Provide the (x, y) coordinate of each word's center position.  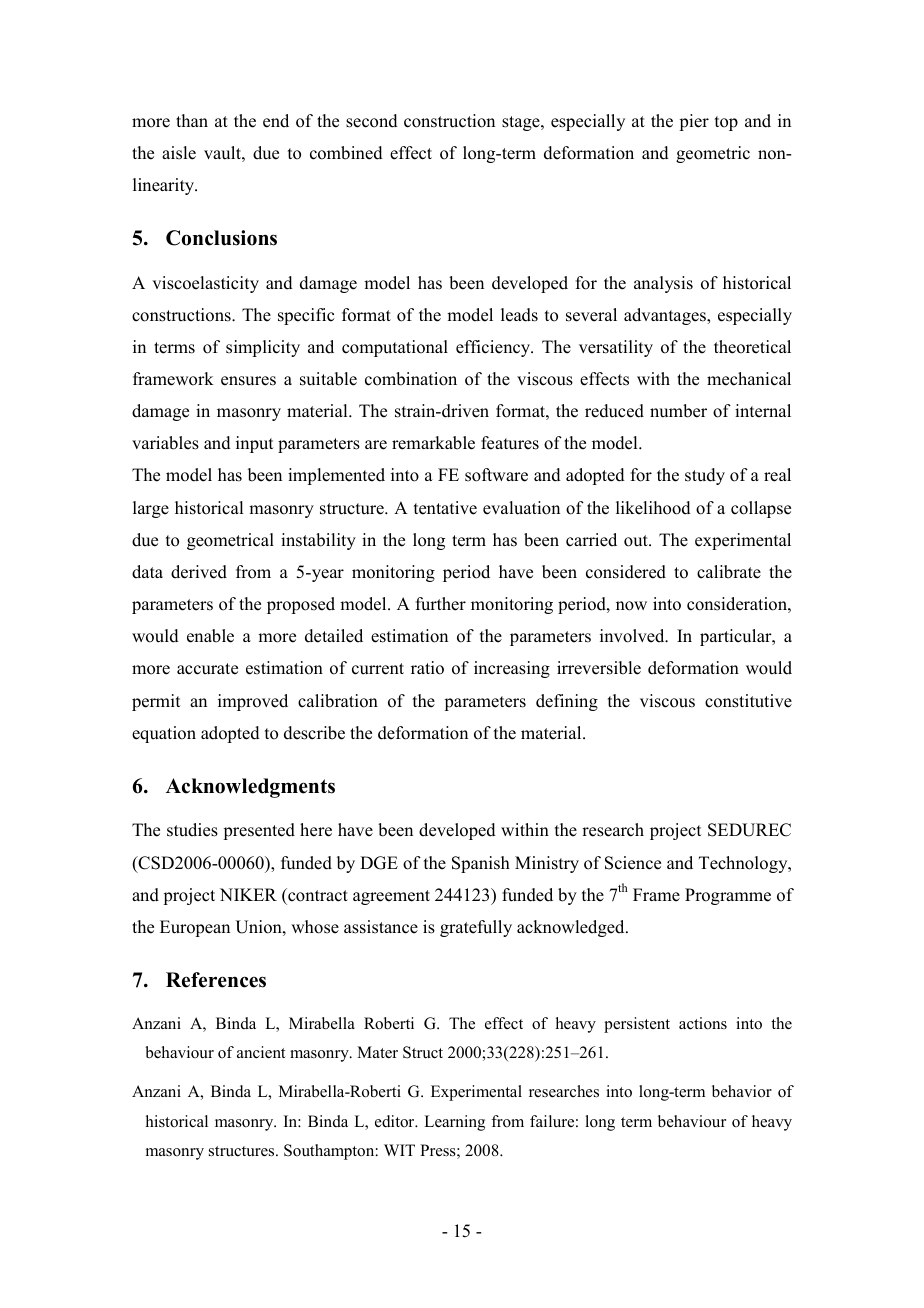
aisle (179, 153)
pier (694, 122)
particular (737, 637)
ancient (261, 1052)
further (441, 604)
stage (522, 123)
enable (210, 636)
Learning (454, 1123)
